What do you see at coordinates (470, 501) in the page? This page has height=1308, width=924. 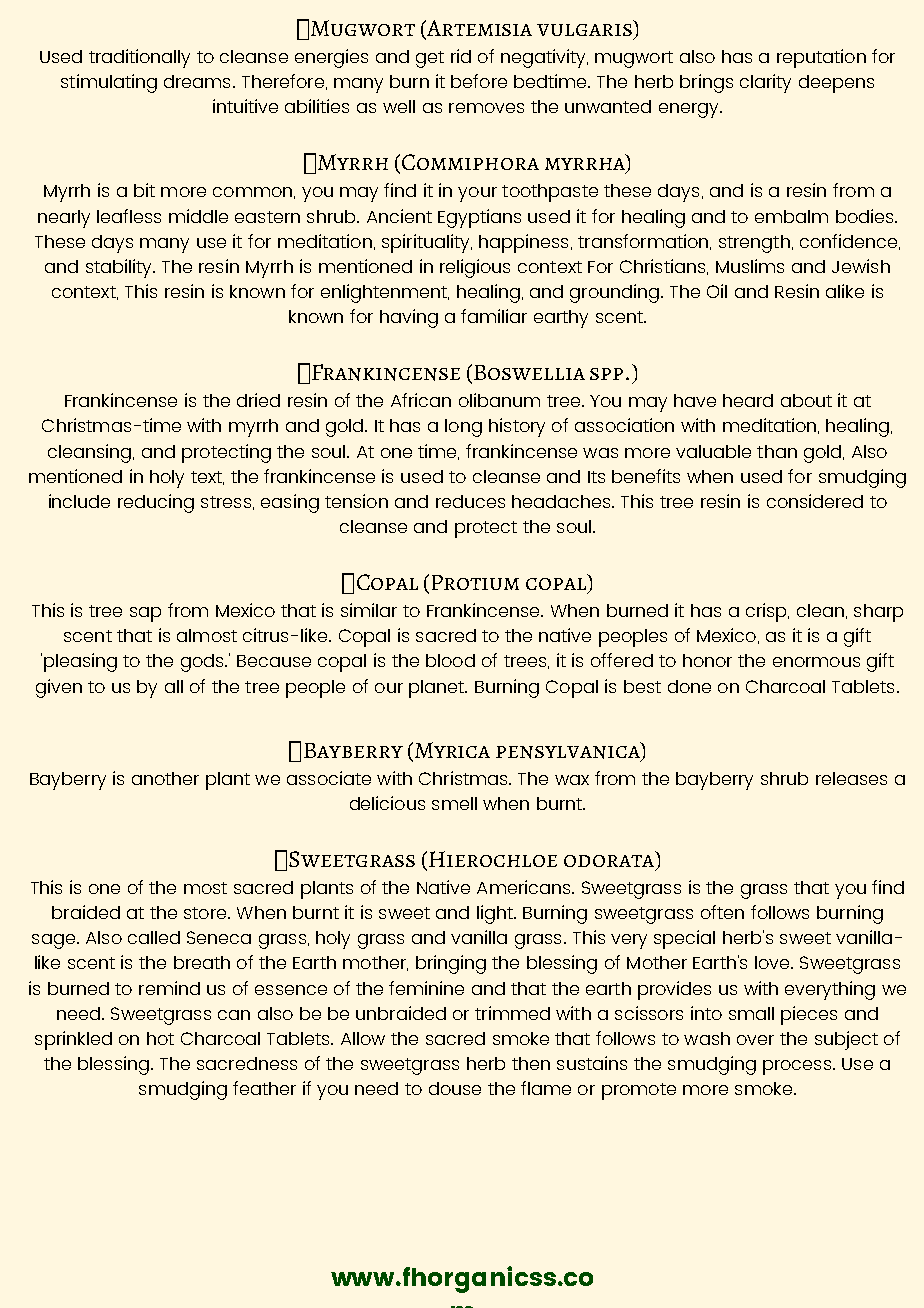 I see `reduces` at bounding box center [470, 501].
